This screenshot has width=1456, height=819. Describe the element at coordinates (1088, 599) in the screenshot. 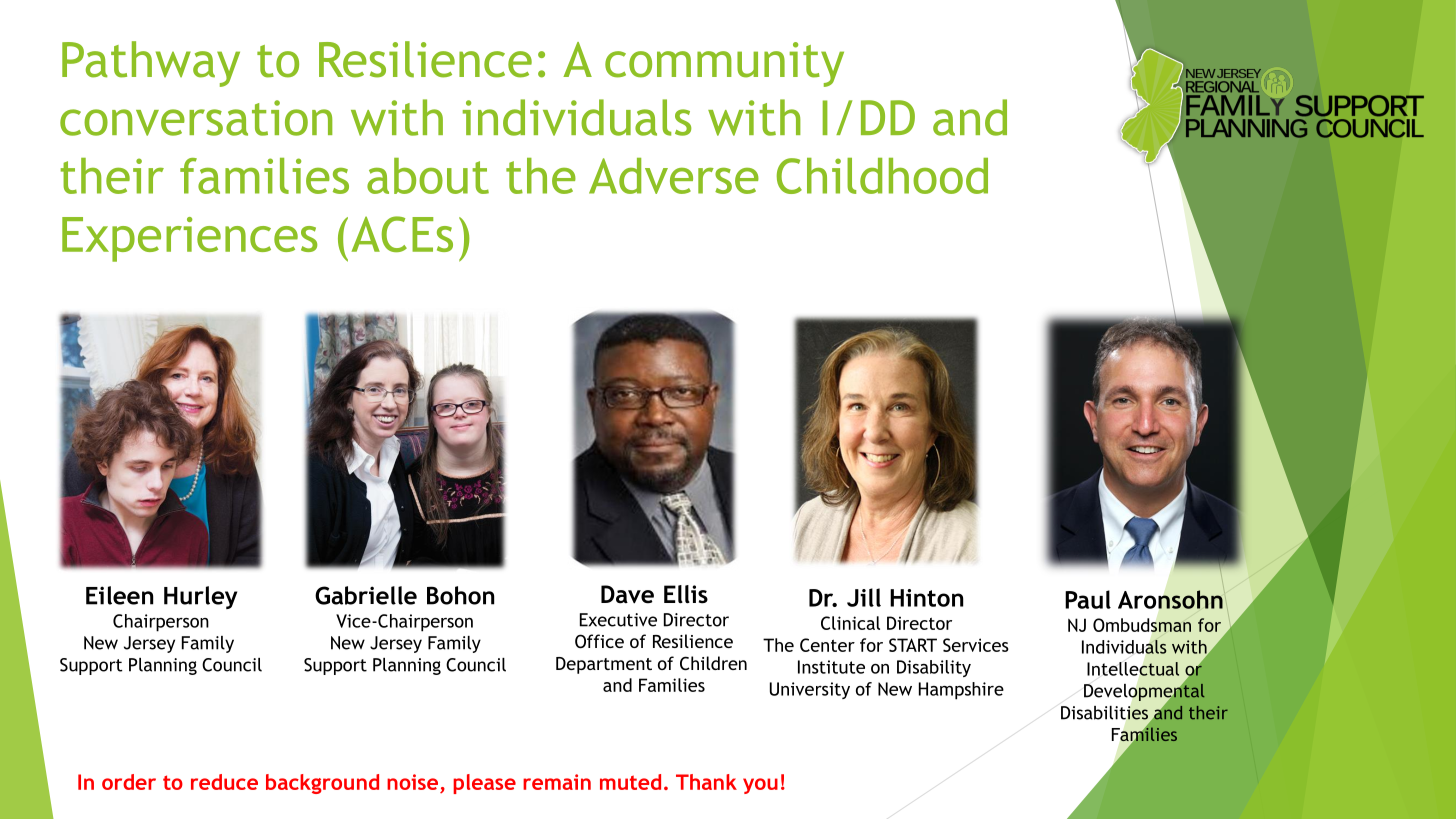

I see `Paul` at that location.
